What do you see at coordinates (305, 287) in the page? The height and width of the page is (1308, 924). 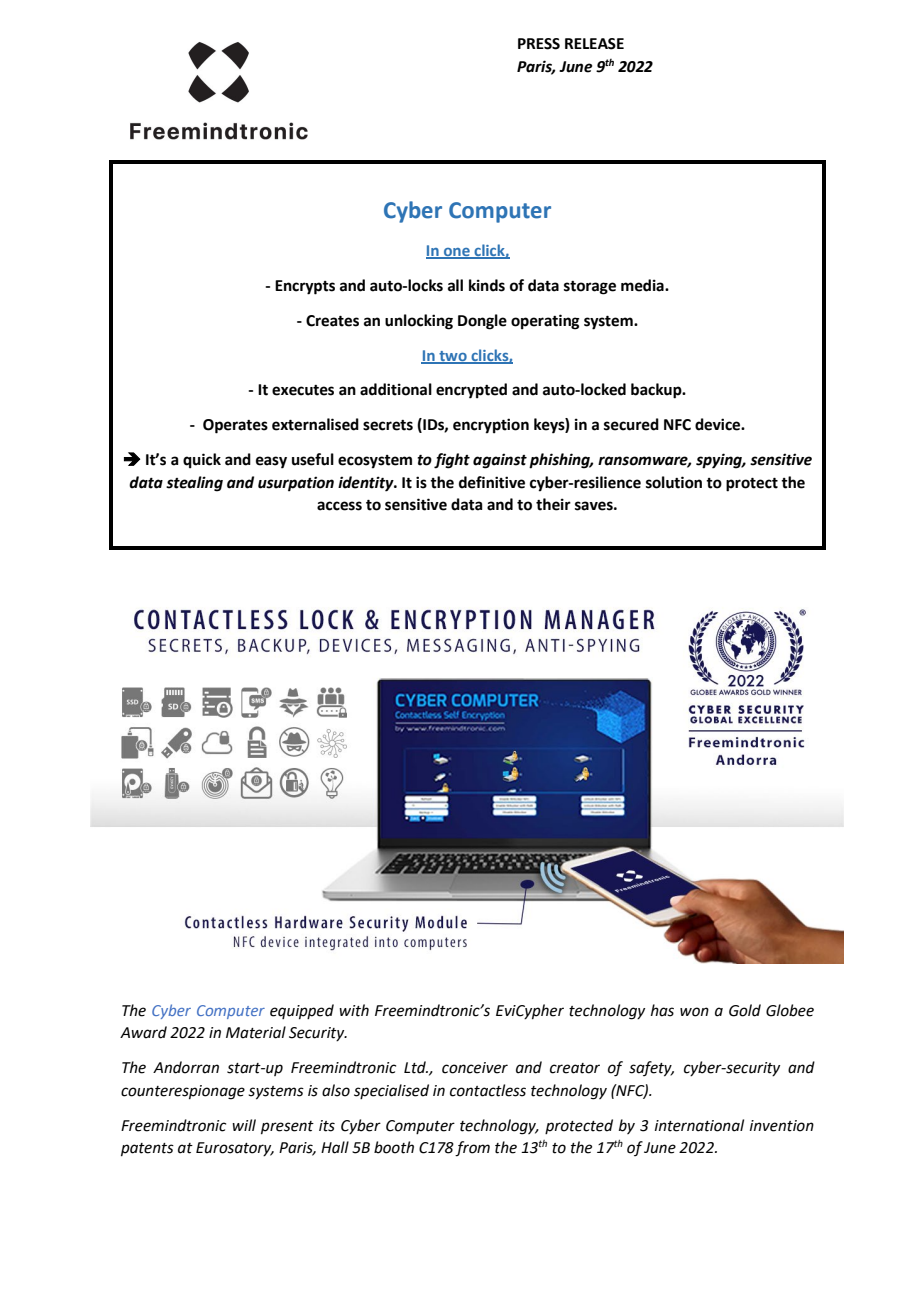 I see `Encrypts` at bounding box center [305, 287].
